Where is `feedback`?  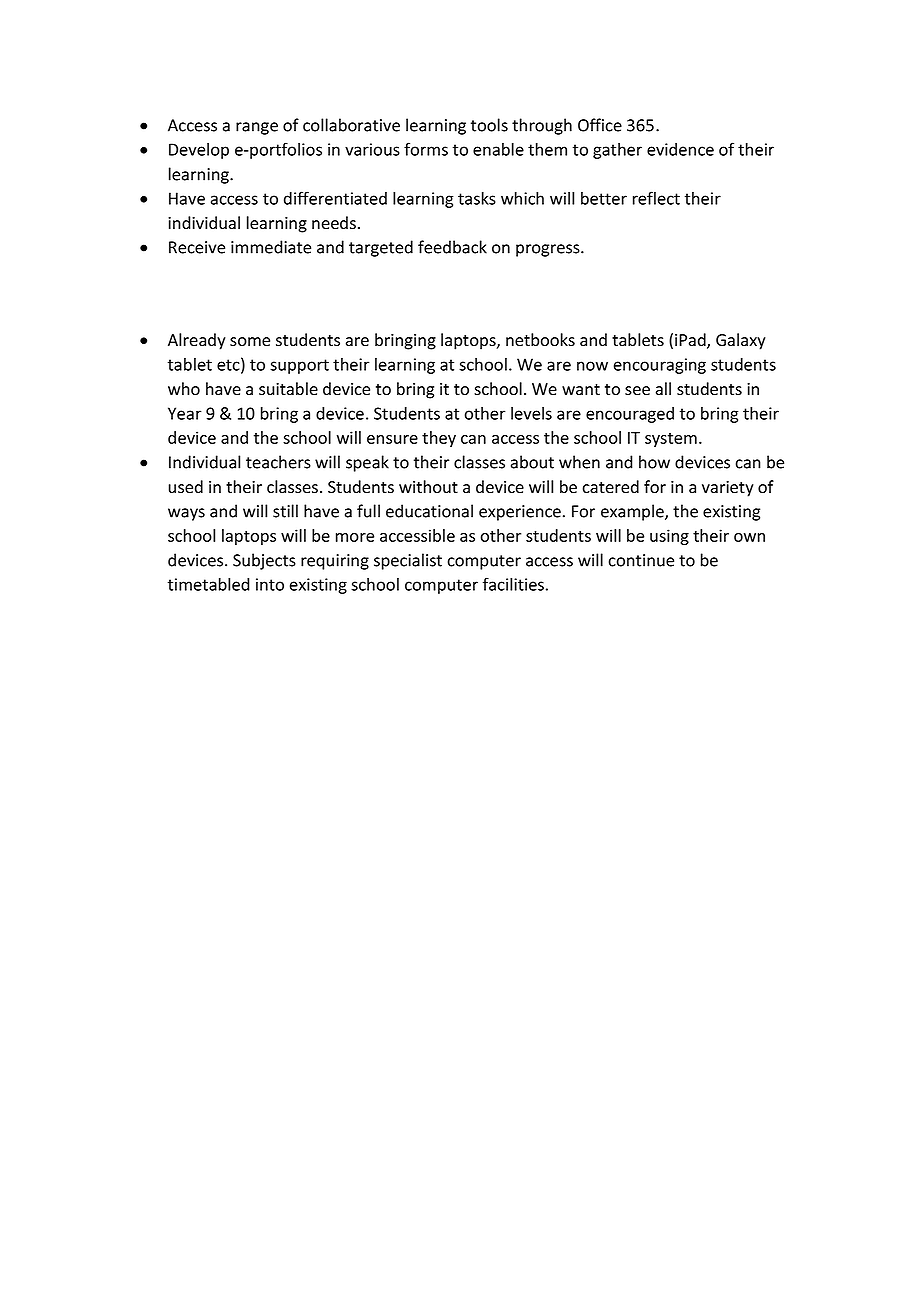
feedback is located at coordinates (452, 247).
